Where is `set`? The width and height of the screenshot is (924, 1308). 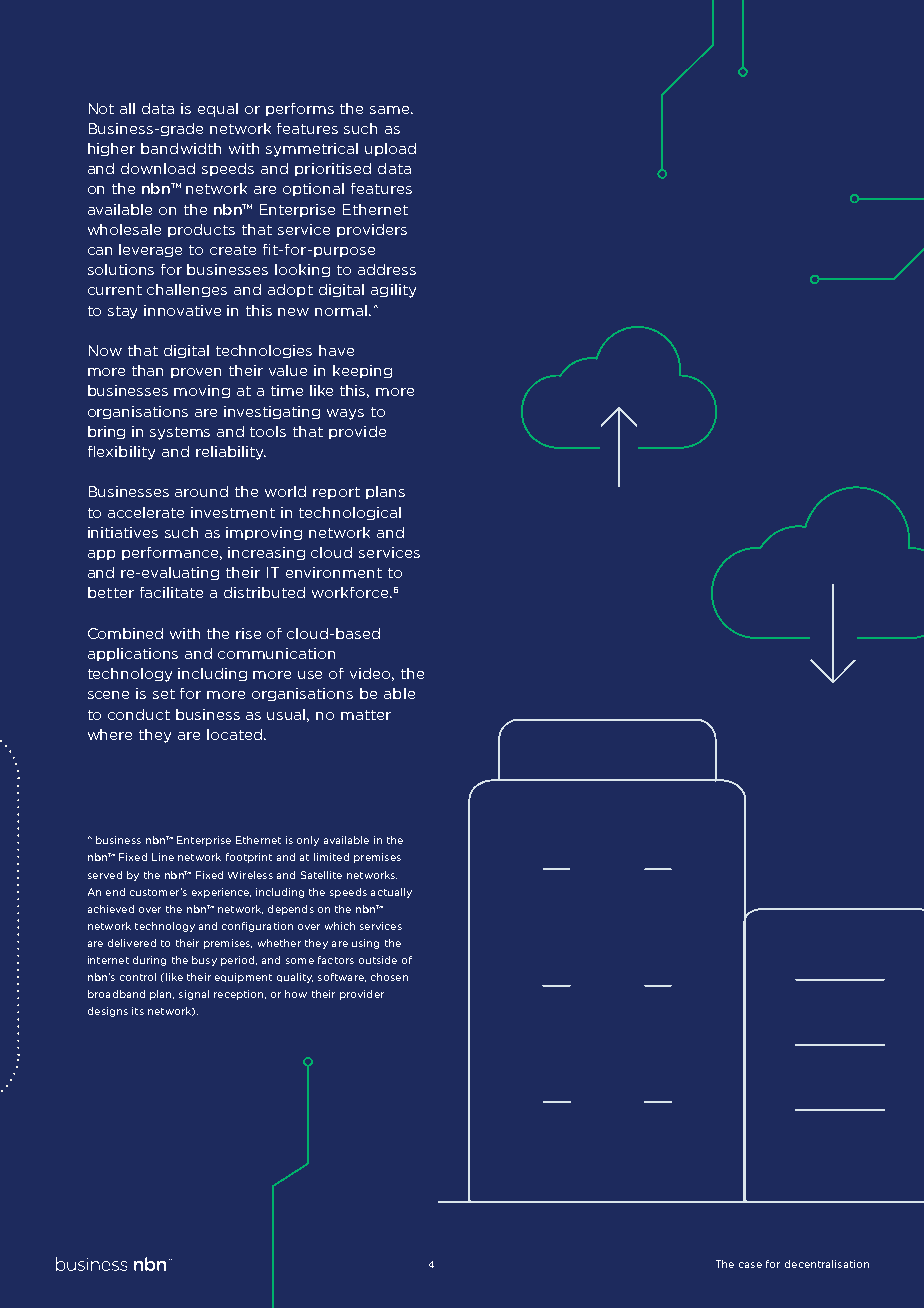
set is located at coordinates (164, 694).
